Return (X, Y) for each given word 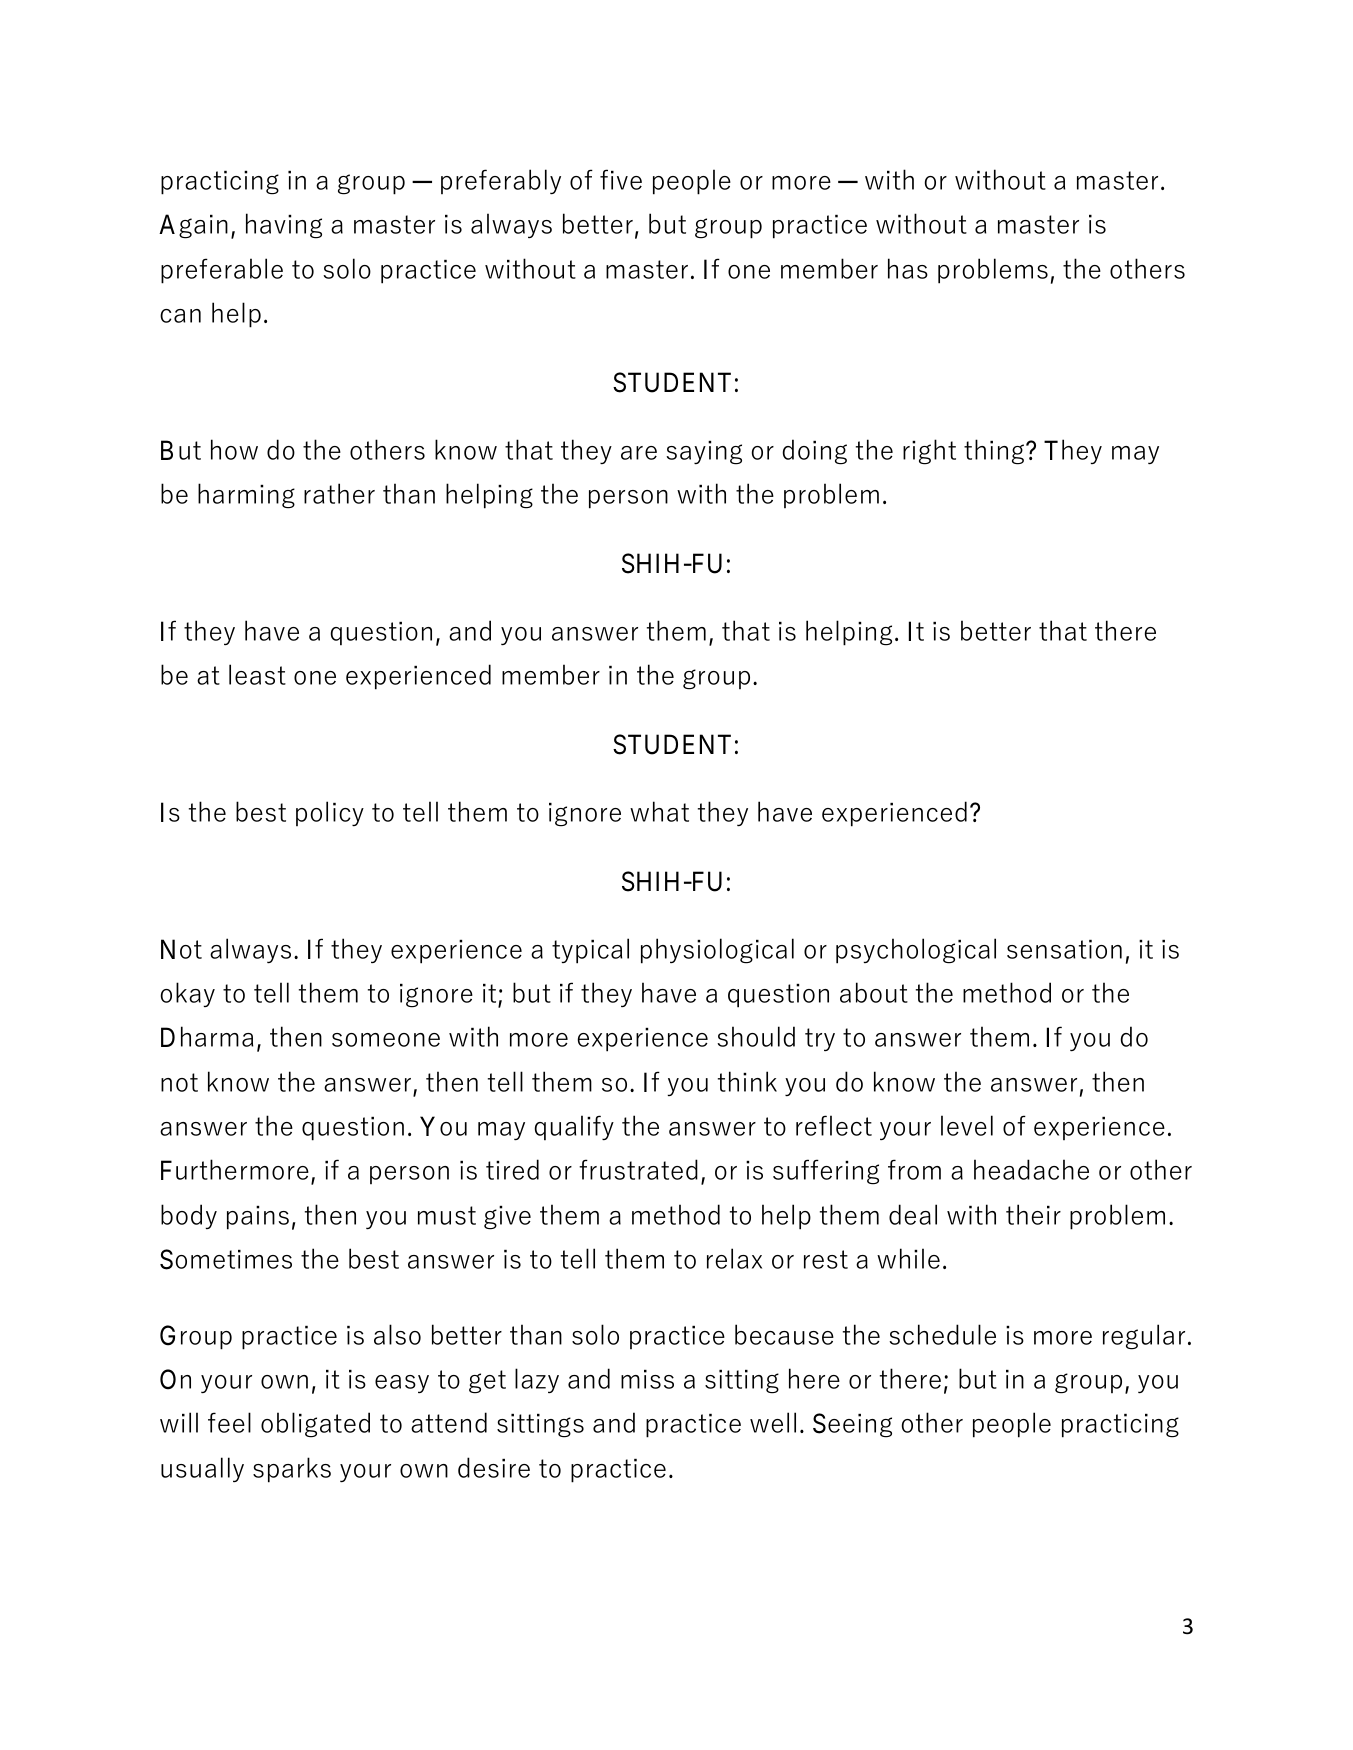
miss (647, 1379)
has (908, 268)
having (284, 226)
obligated (315, 1425)
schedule (942, 1334)
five (621, 179)
